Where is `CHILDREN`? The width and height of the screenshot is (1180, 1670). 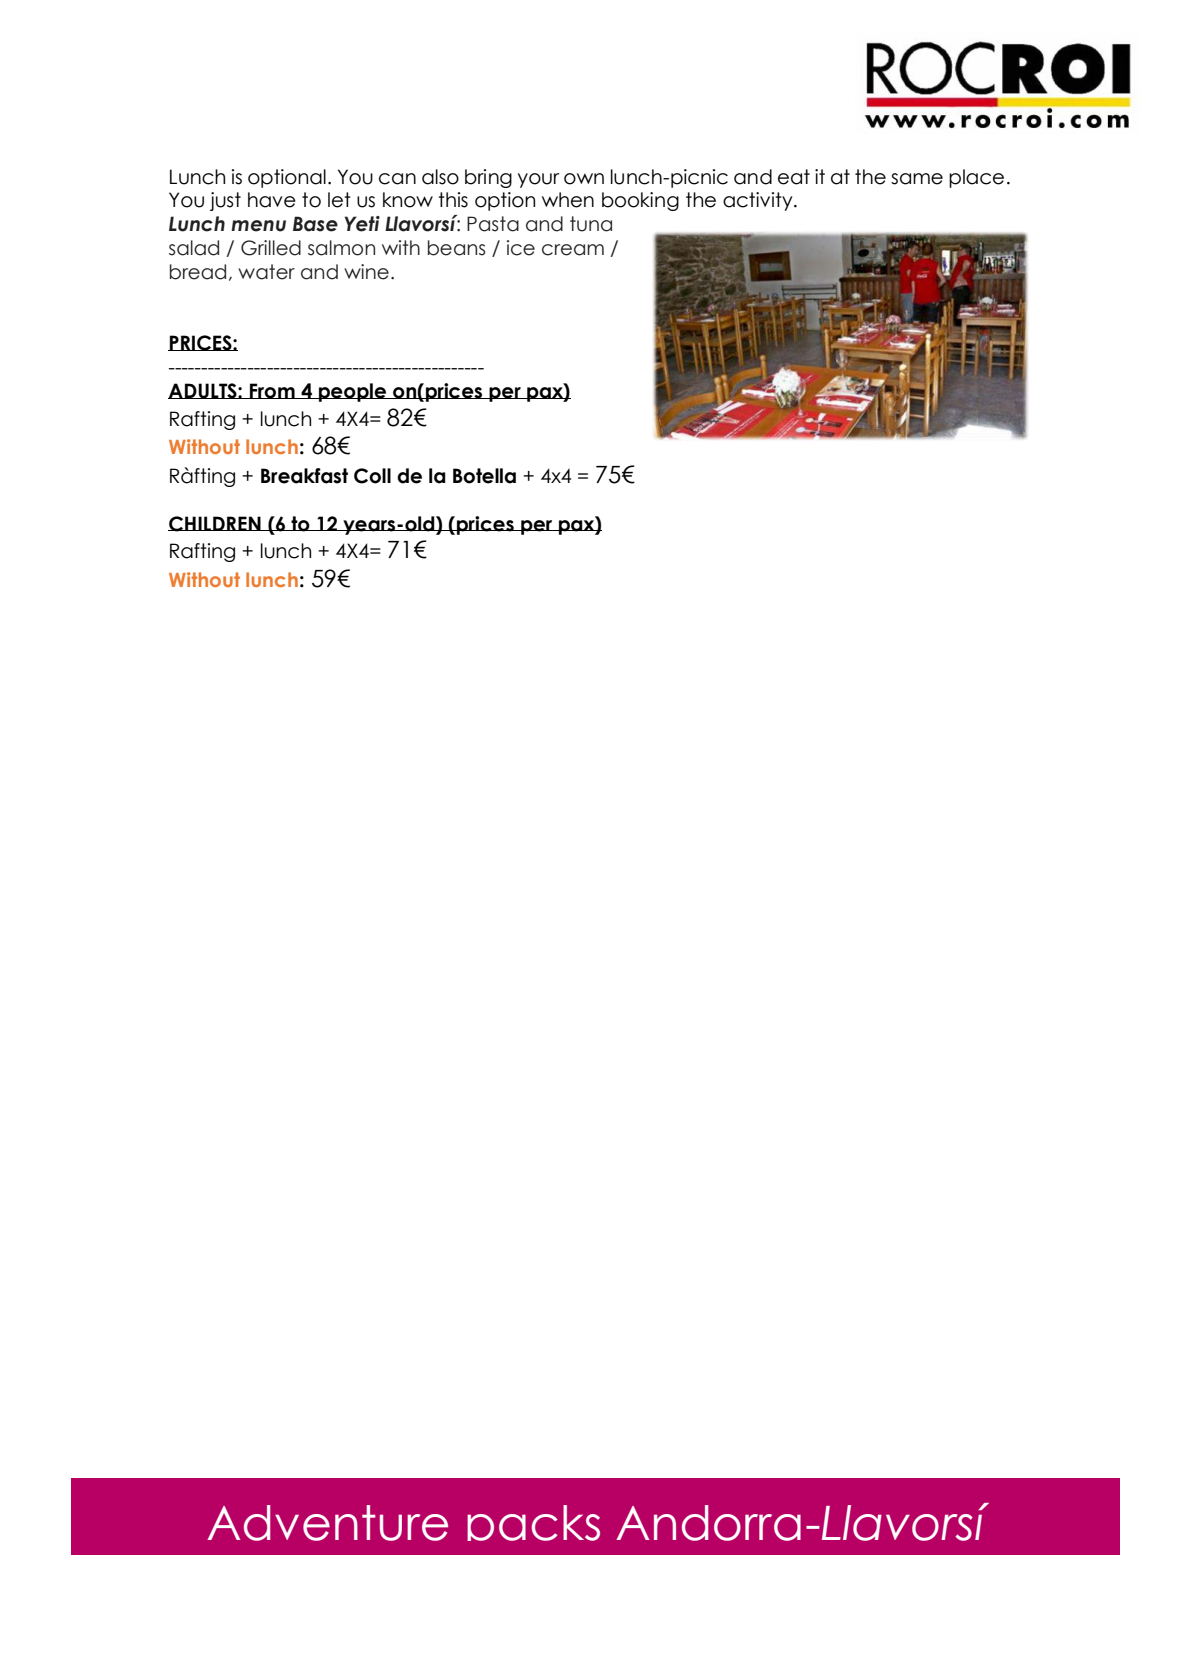 CHILDREN is located at coordinates (215, 524).
